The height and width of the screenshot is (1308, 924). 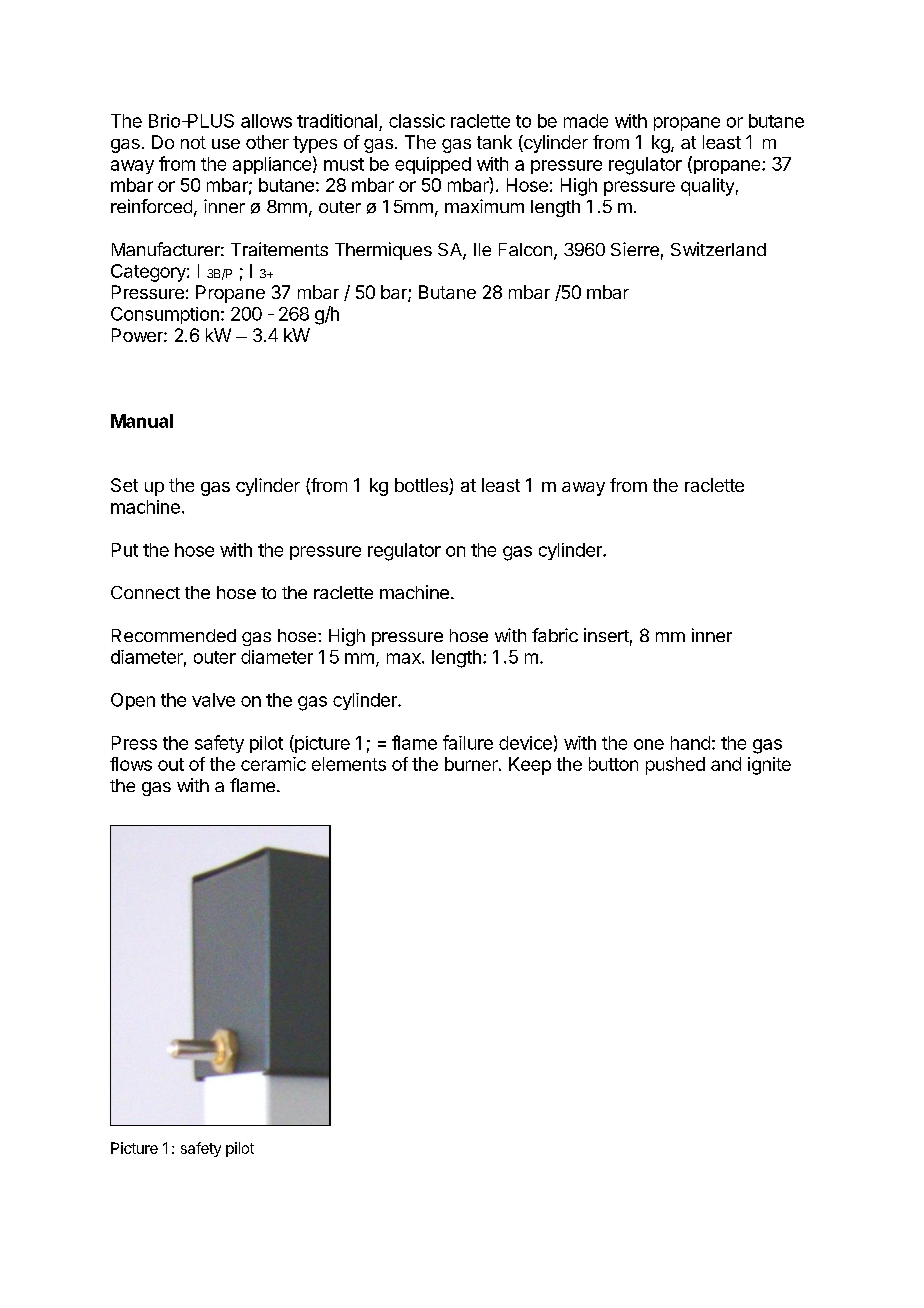 I want to click on bottles, so click(x=422, y=486).
